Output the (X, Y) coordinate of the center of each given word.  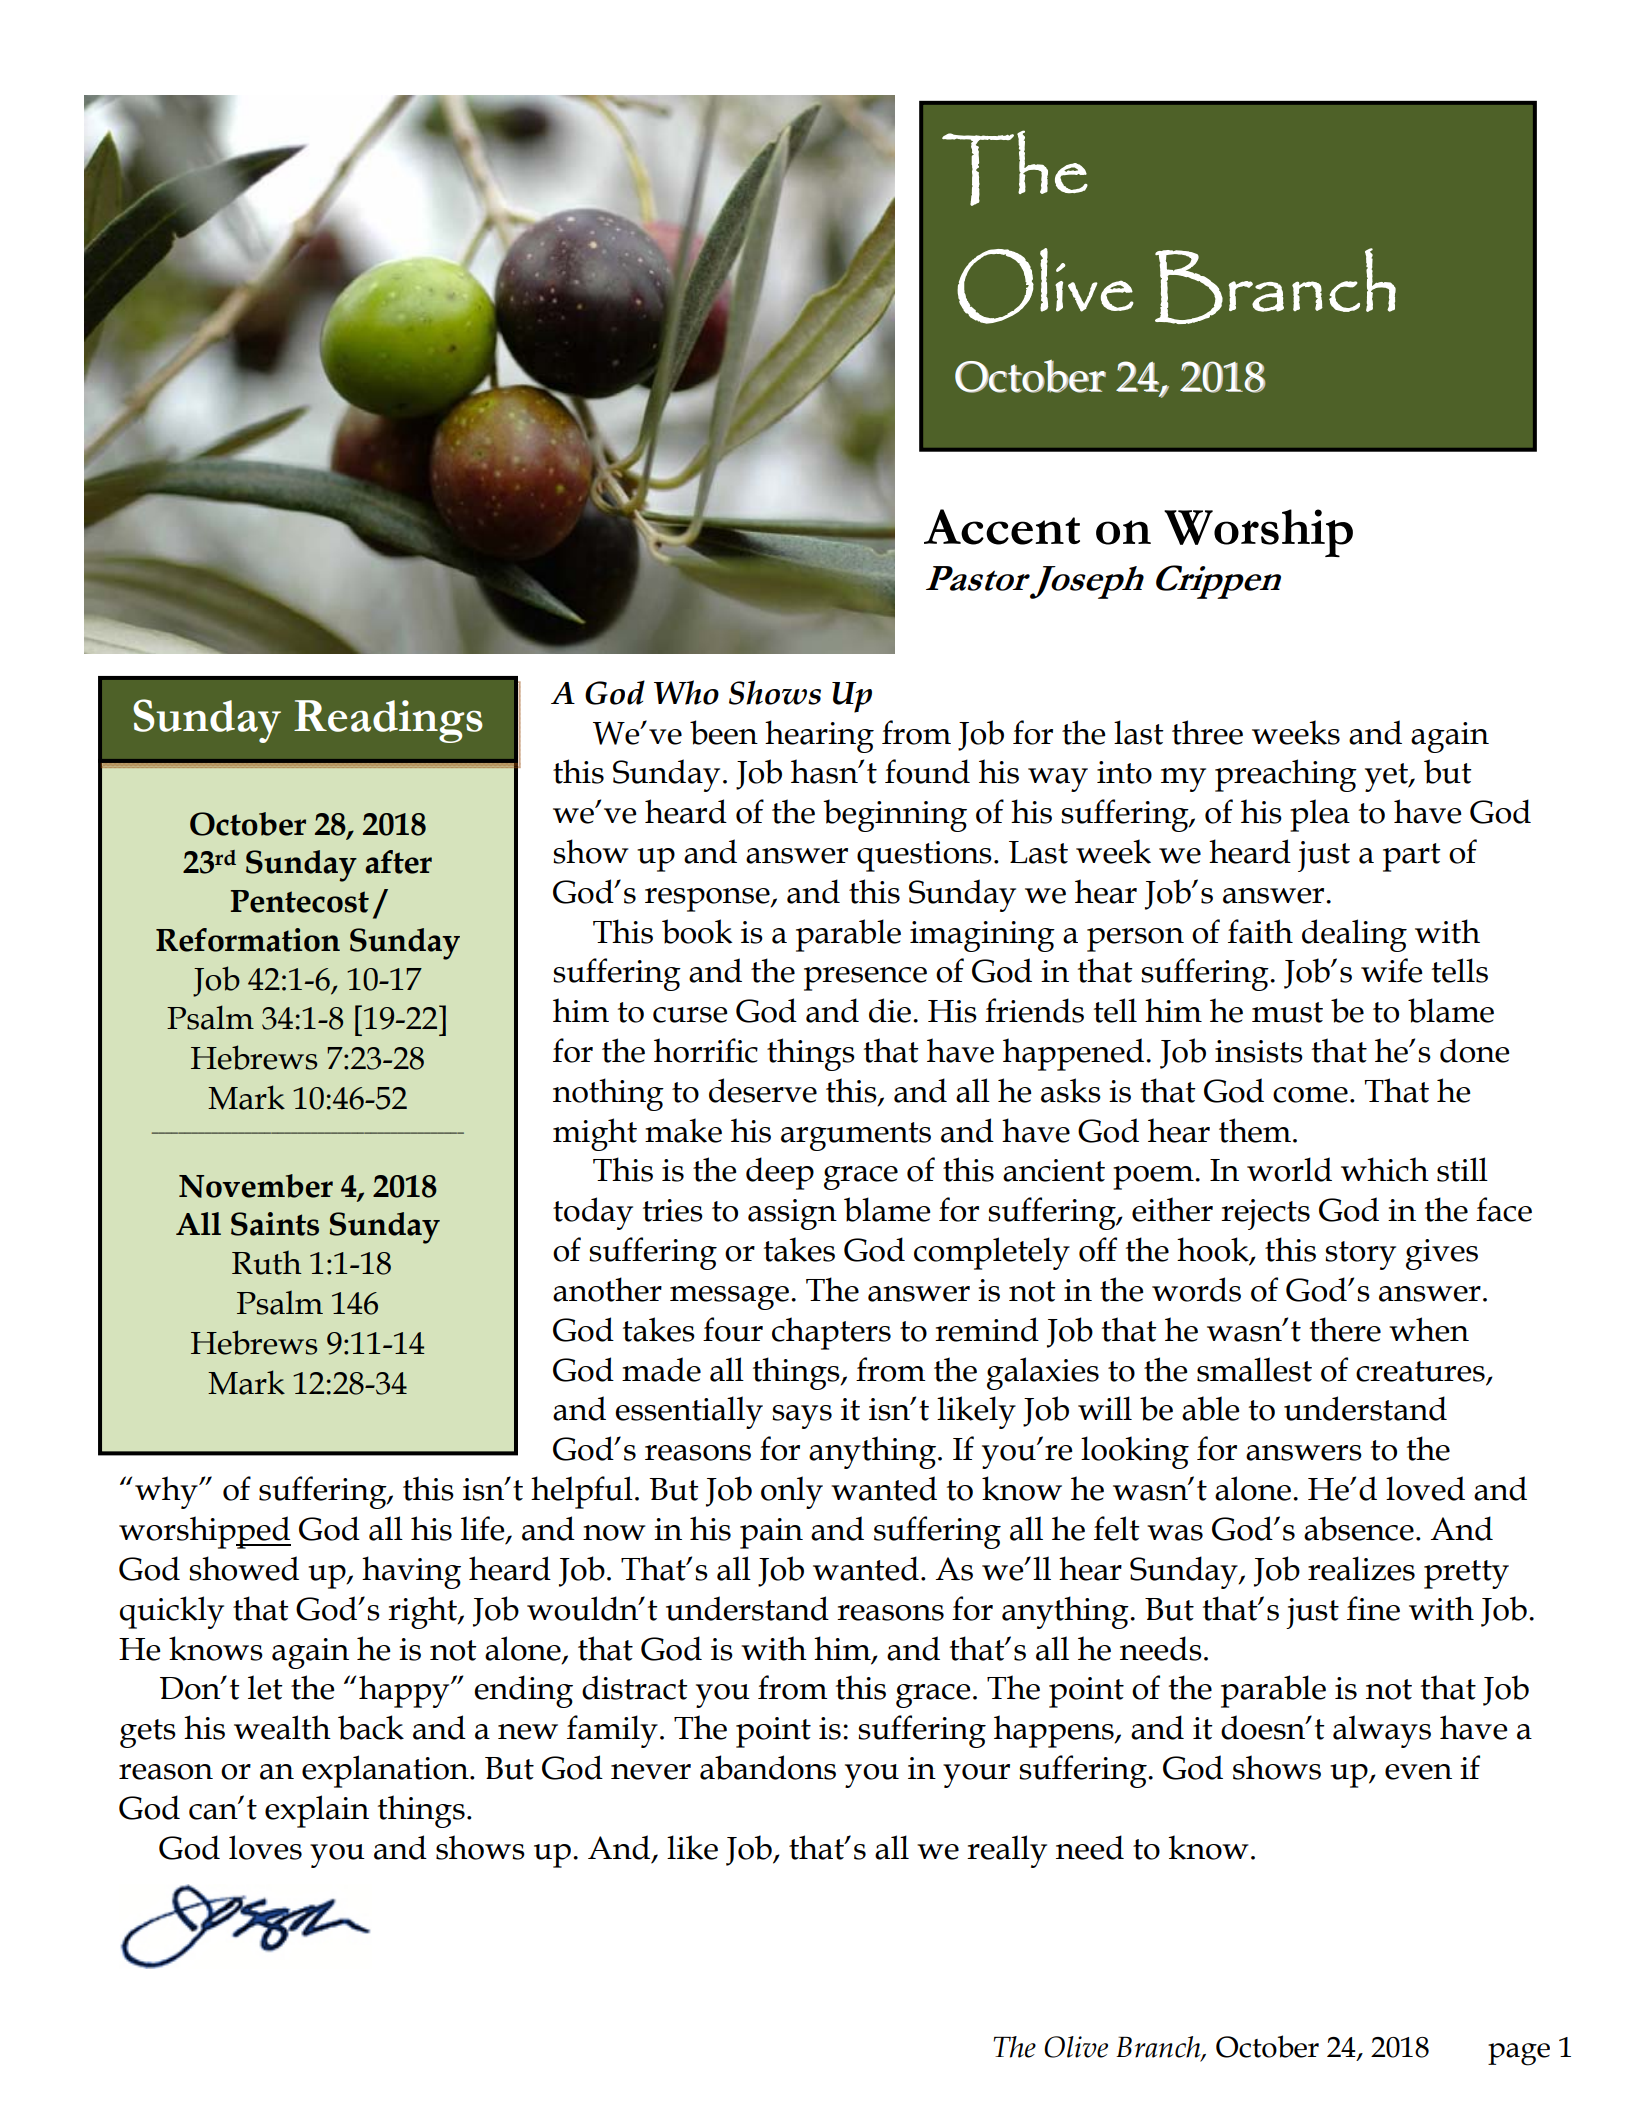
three (1207, 732)
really (1007, 1851)
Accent (1002, 527)
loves (265, 1847)
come (1310, 1095)
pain (771, 1533)
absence (1359, 1528)
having (411, 1572)
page (1519, 2054)
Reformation (248, 940)
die (890, 1010)
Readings (388, 721)
